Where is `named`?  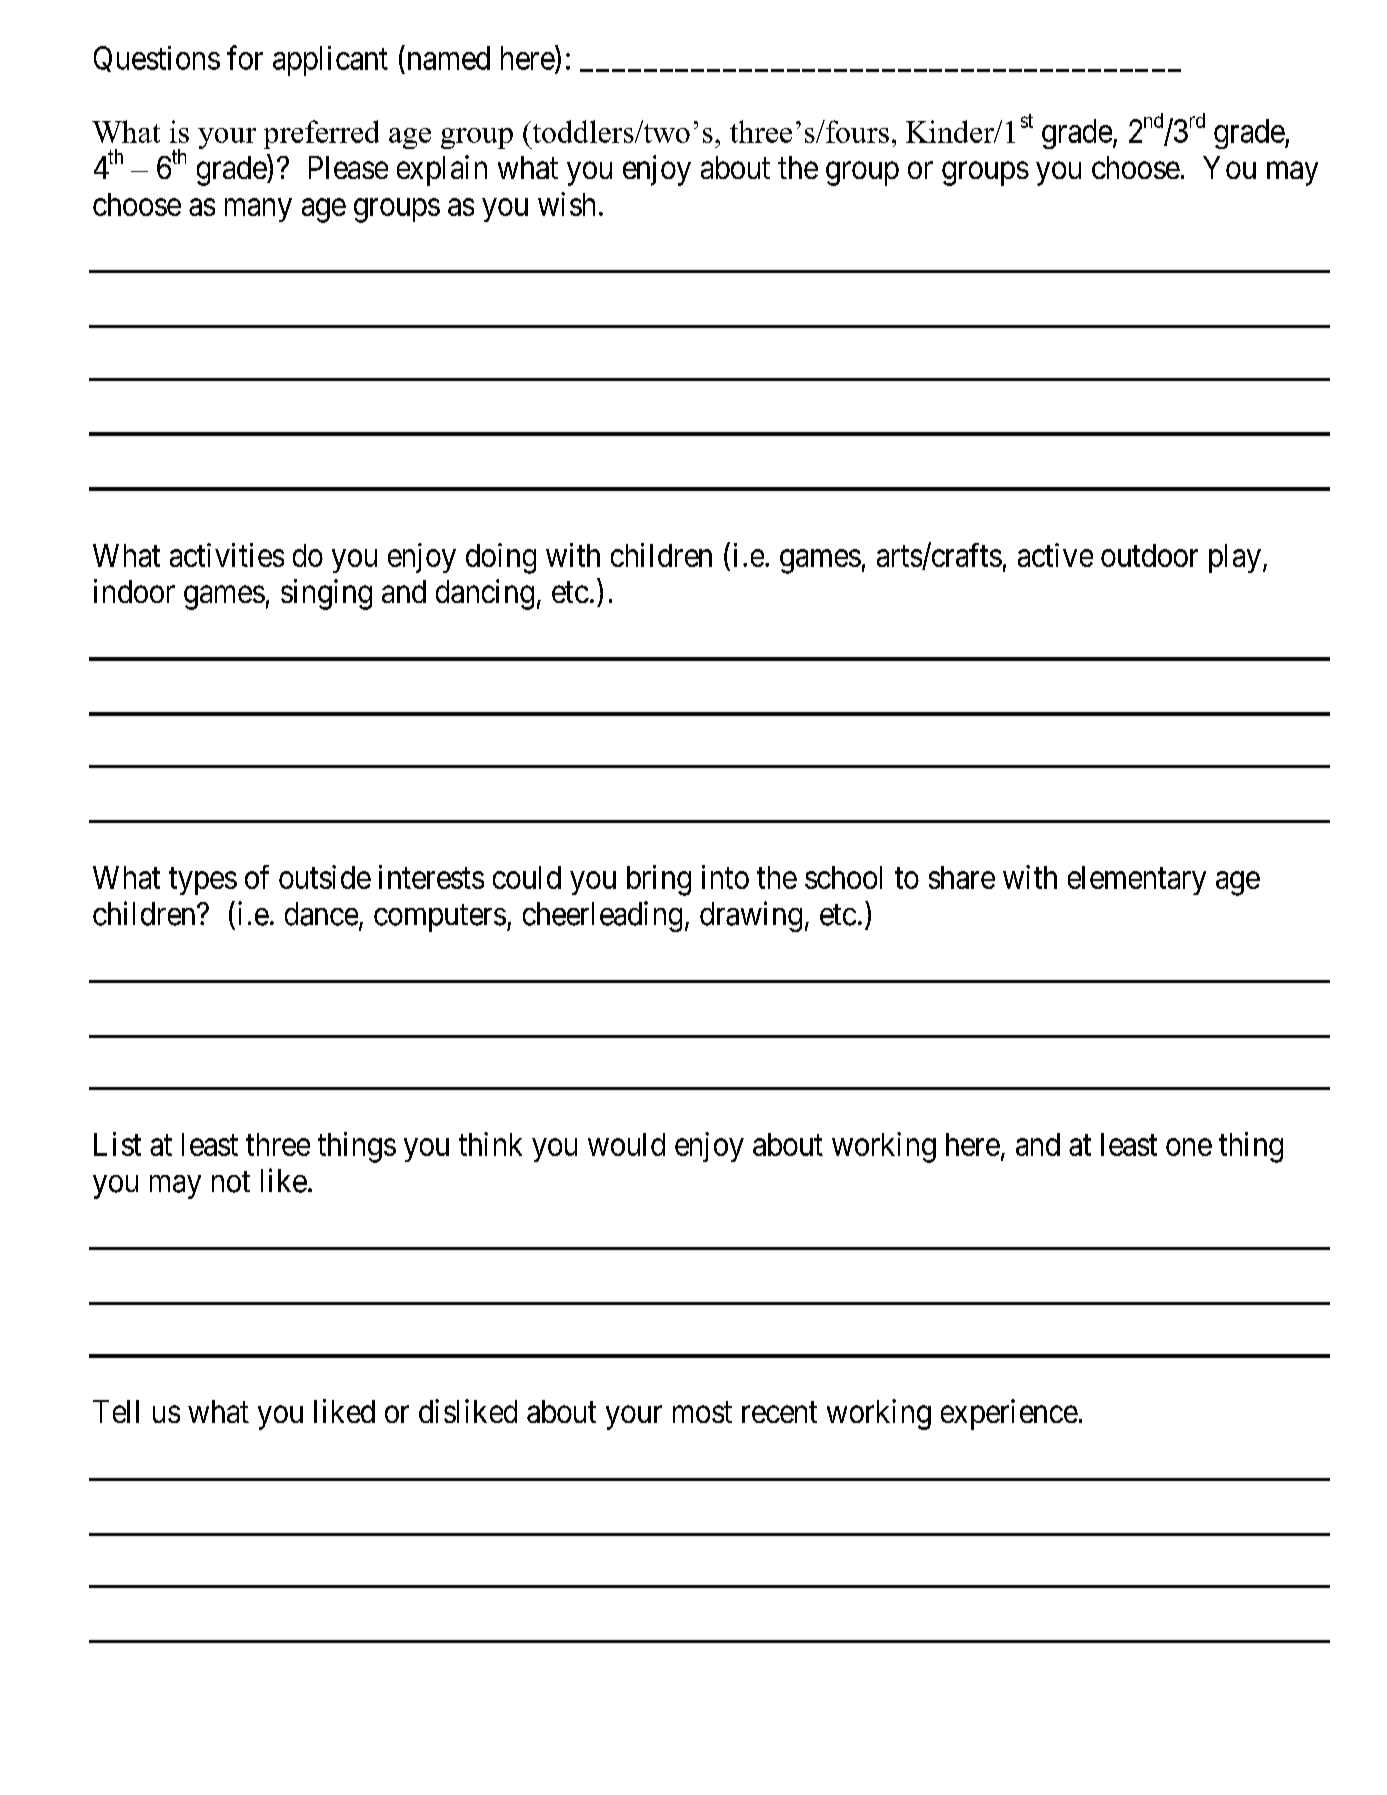 named is located at coordinates (447, 57).
